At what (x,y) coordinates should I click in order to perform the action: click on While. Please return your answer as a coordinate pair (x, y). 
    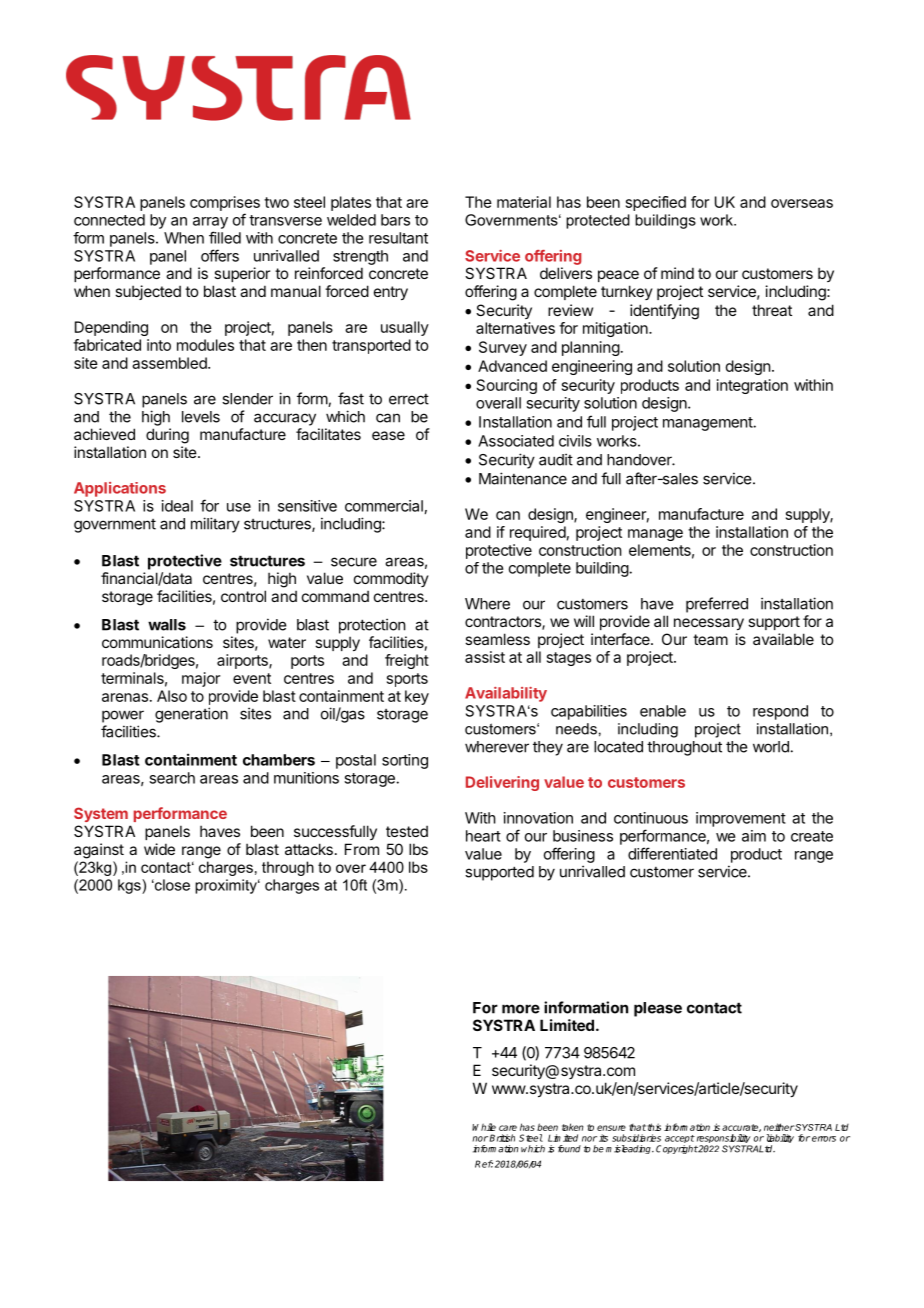
    Looking at the image, I should click on (484, 1127).
